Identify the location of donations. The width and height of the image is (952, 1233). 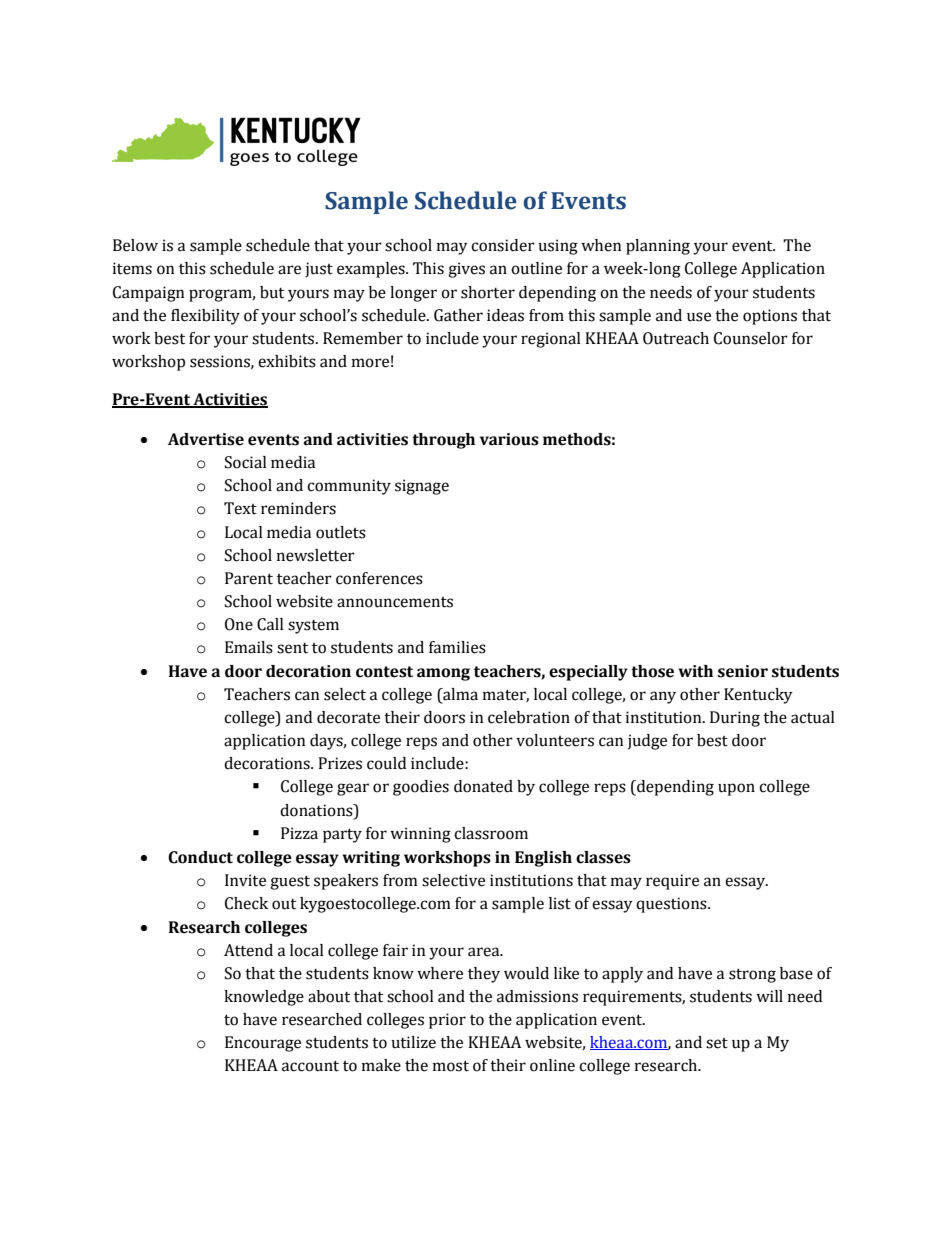
(317, 810).
